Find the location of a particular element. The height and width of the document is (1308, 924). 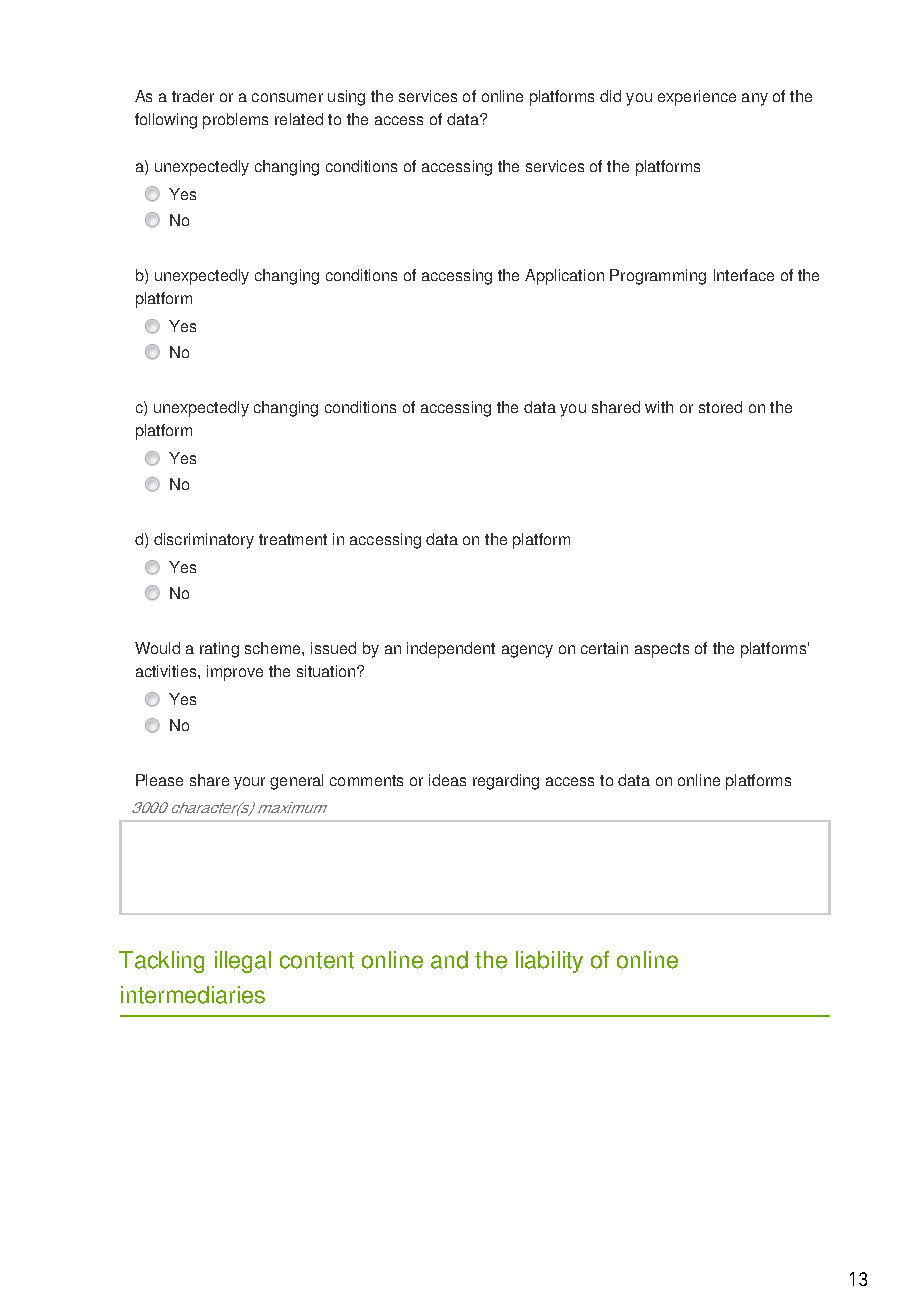

Programming is located at coordinates (658, 277).
